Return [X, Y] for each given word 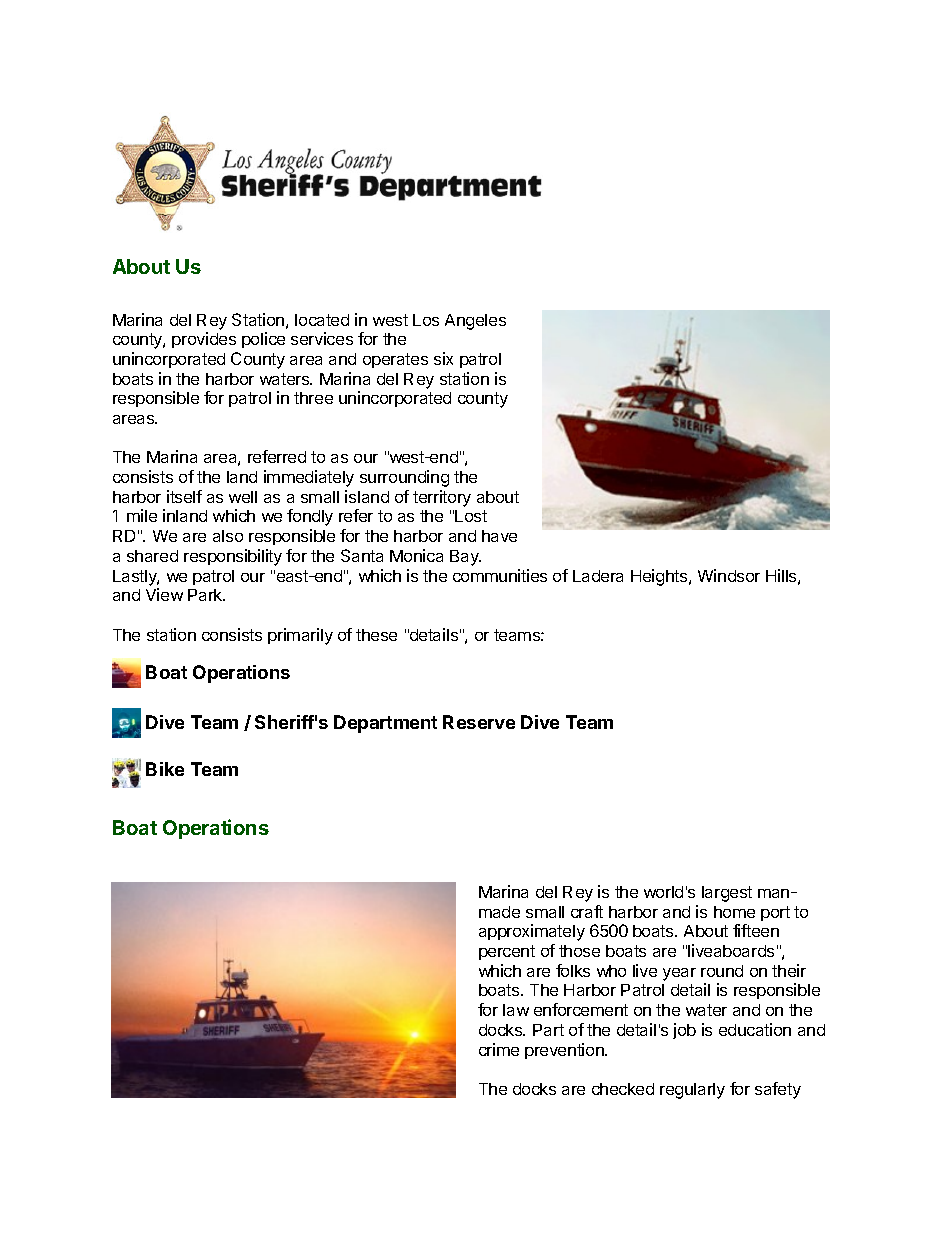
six [443, 358]
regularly [692, 1091]
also [228, 536]
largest [727, 894]
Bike [165, 769]
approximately [532, 932]
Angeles [475, 322]
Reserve [479, 722]
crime [499, 1049]
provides [204, 340]
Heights [660, 577]
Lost [471, 516]
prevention [565, 1051]
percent [507, 952]
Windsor [729, 575]
